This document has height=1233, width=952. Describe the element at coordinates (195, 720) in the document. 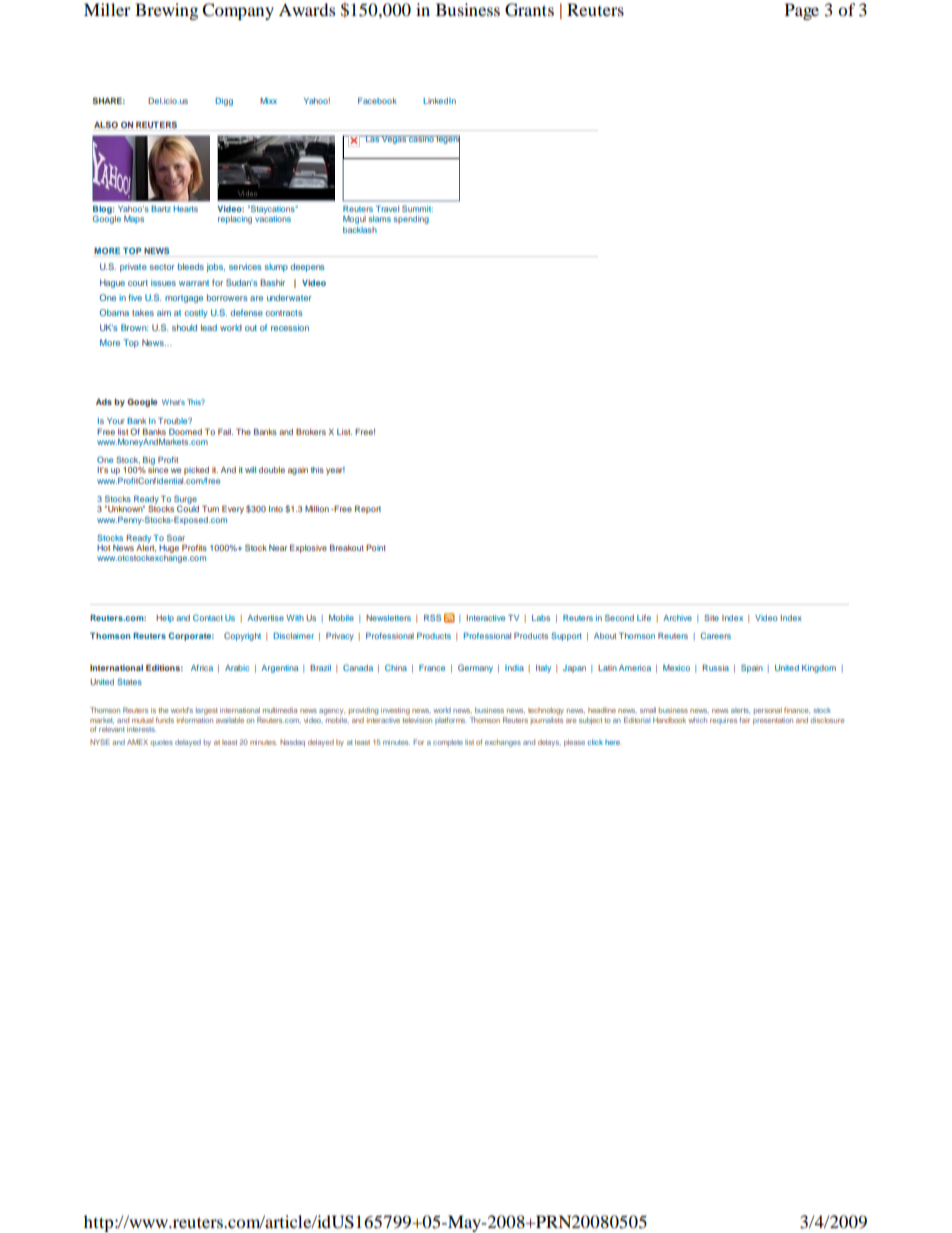

I see `information` at that location.
